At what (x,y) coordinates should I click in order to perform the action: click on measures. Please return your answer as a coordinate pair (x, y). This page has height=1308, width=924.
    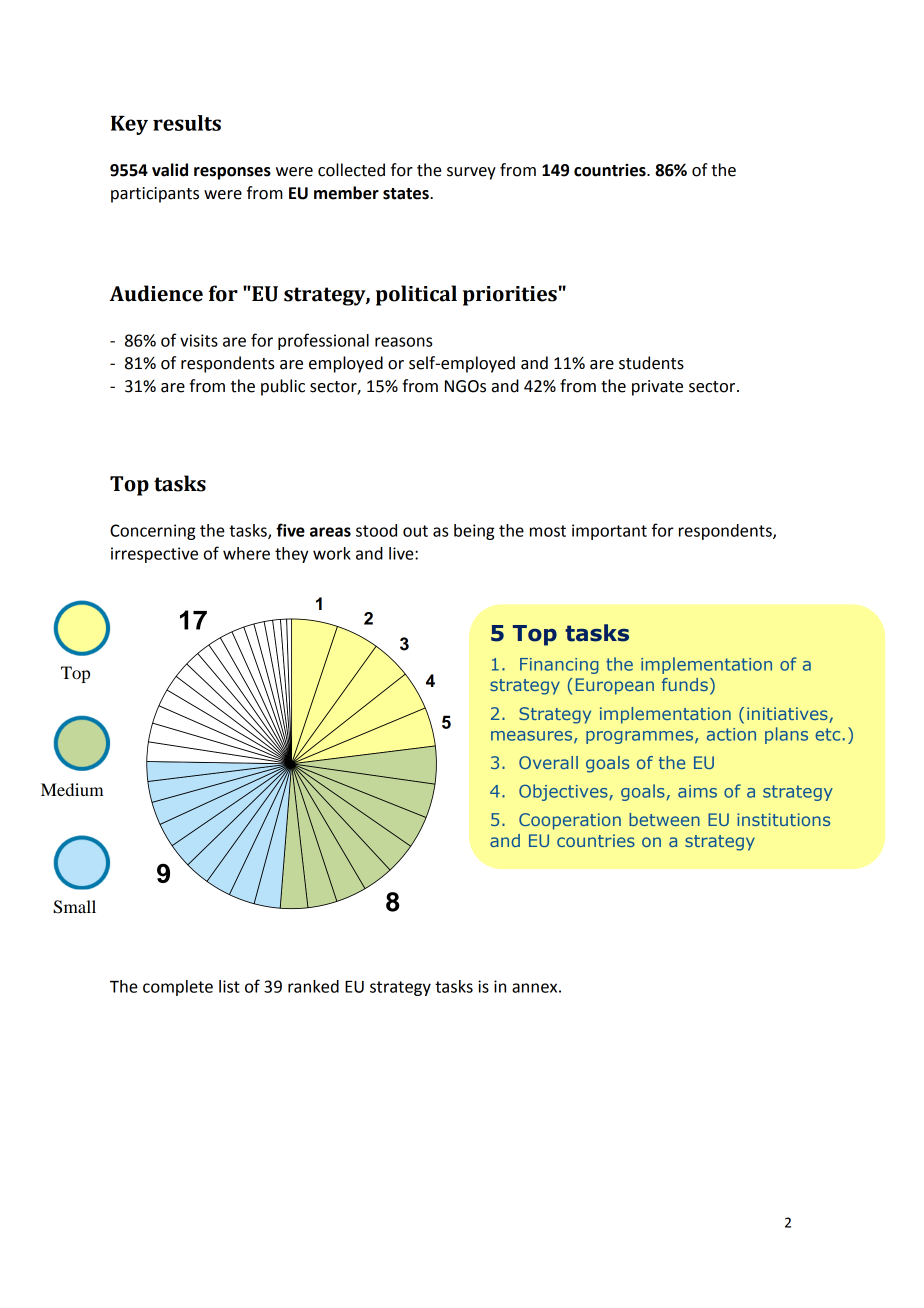
    Looking at the image, I should click on (533, 737).
